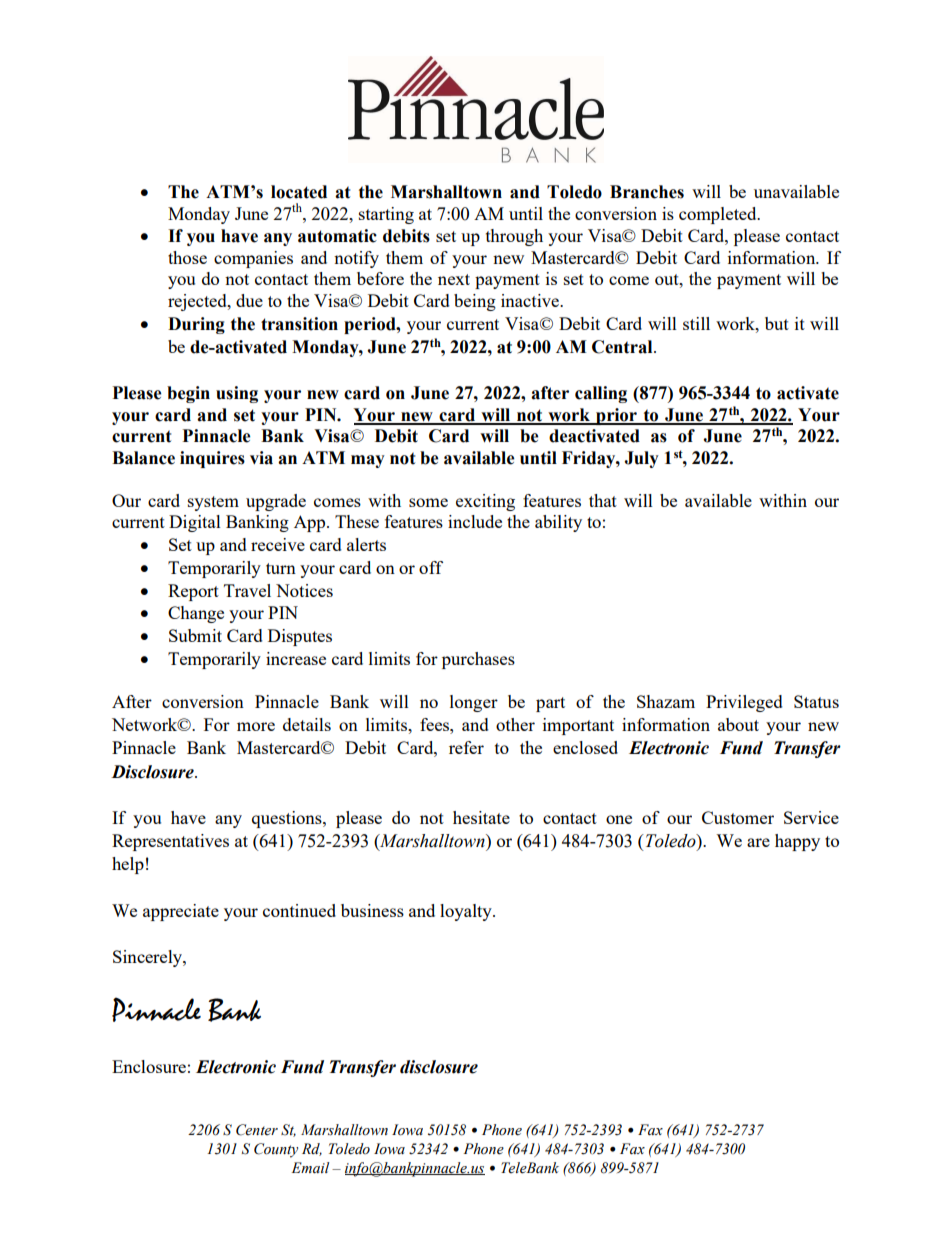 This page has height=1233, width=952. What do you see at coordinates (310, 1167) in the page?
I see `Email` at bounding box center [310, 1167].
